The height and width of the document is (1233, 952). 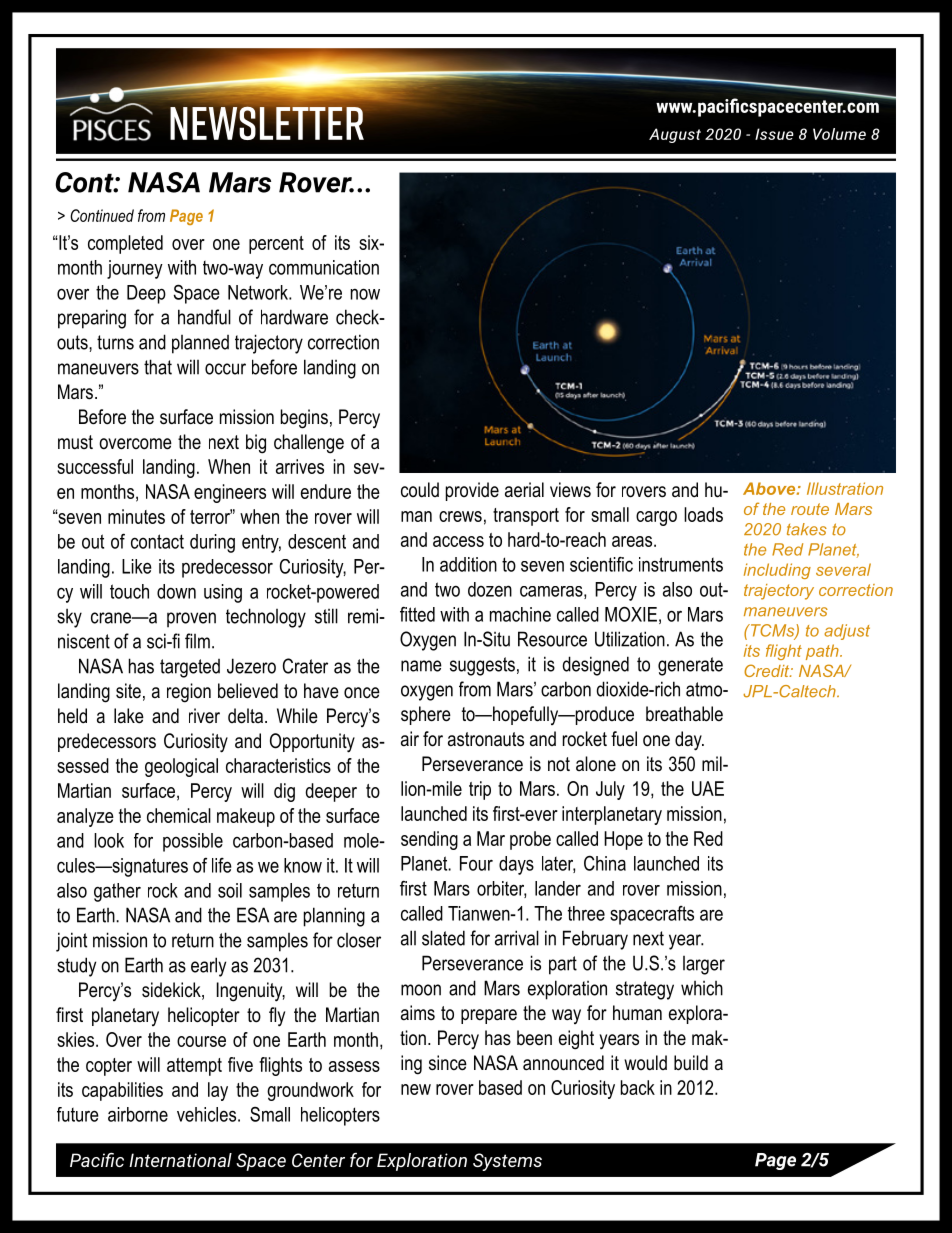 What do you see at coordinates (703, 514) in the document?
I see `loads` at bounding box center [703, 514].
